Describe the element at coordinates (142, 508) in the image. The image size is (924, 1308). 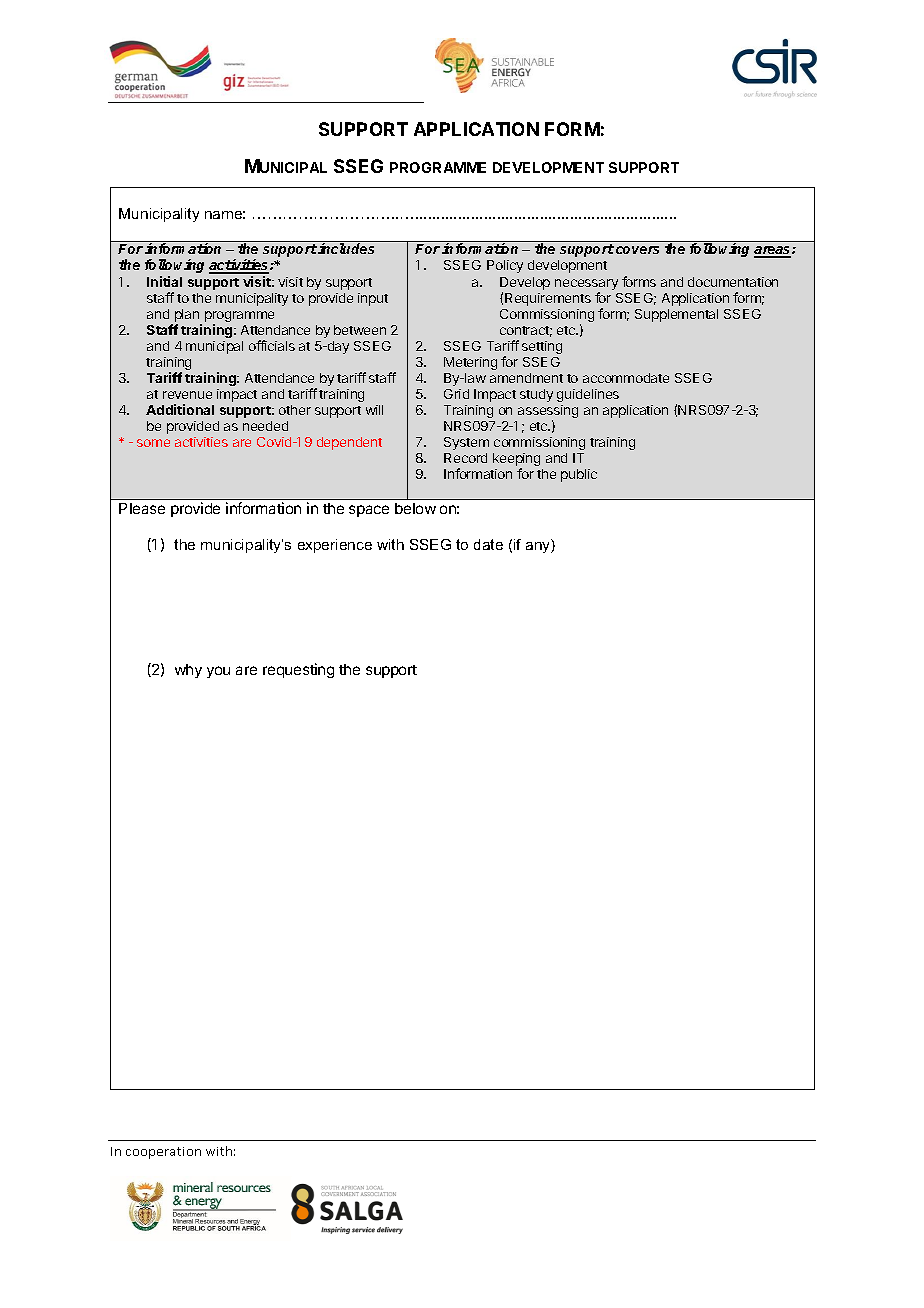
I see `Please` at that location.
